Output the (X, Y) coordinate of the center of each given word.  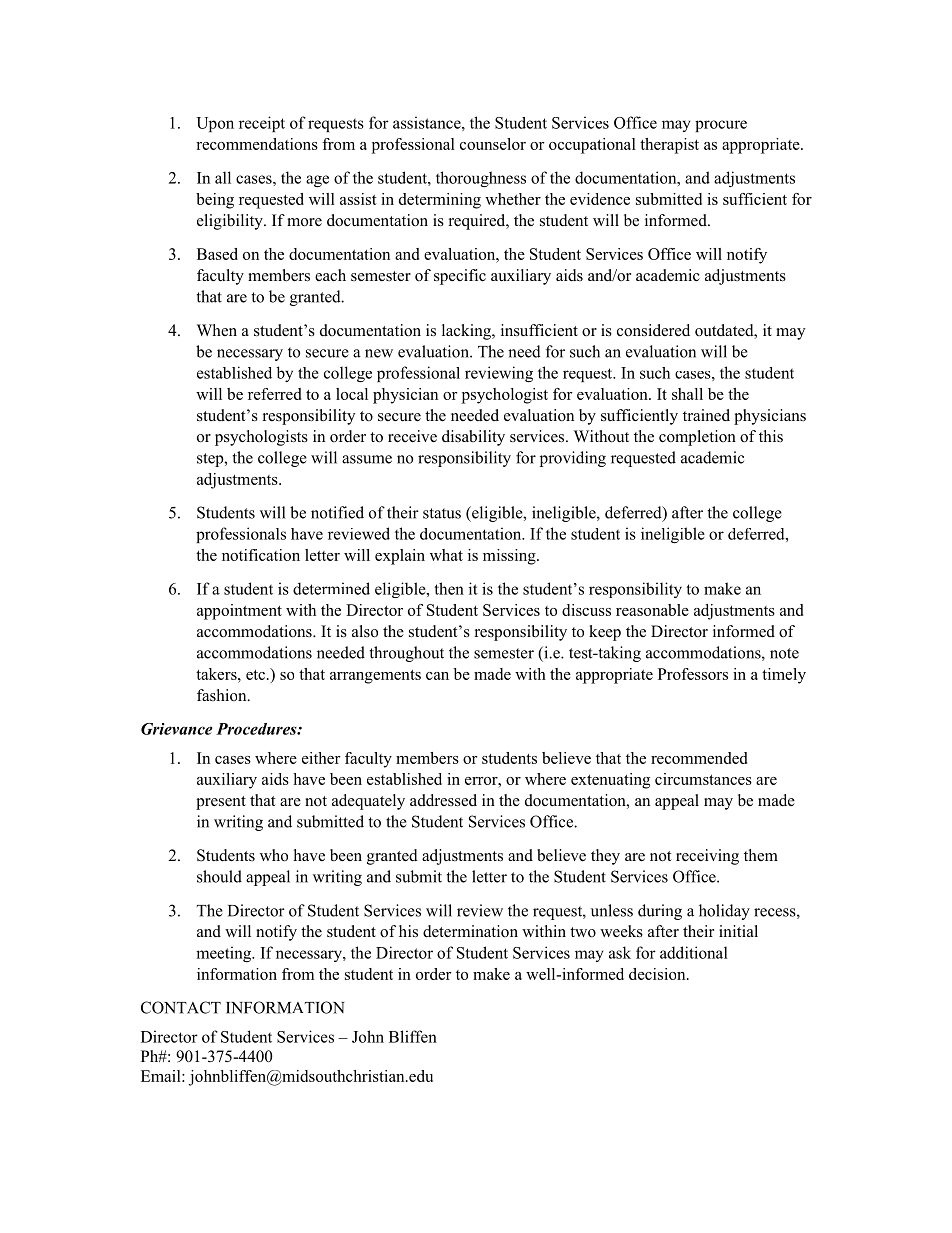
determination (470, 931)
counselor (493, 144)
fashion (223, 695)
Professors (693, 674)
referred (274, 394)
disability (473, 438)
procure (721, 126)
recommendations (257, 144)
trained (706, 415)
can (437, 676)
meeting (225, 954)
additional (694, 952)
